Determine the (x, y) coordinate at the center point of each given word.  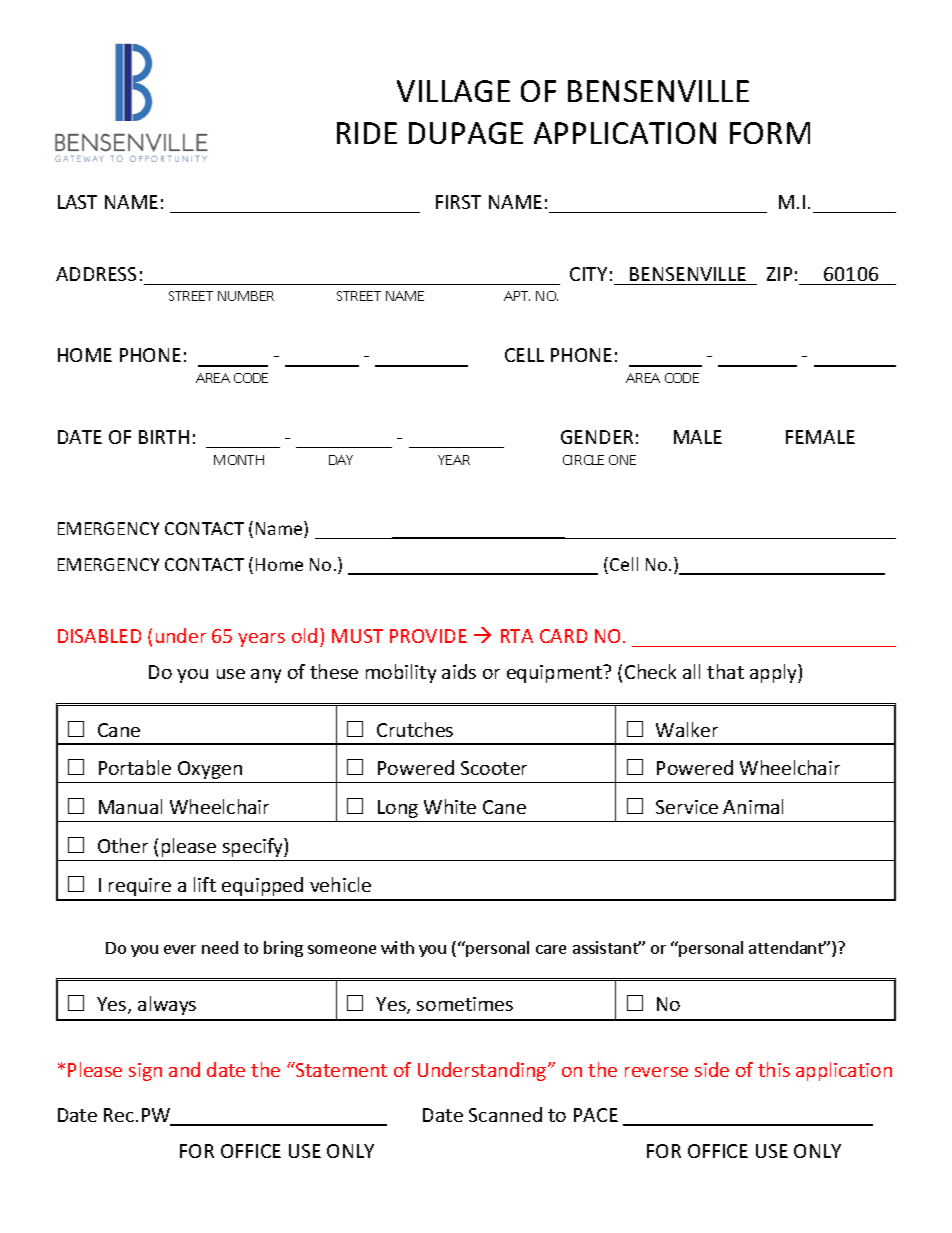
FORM (770, 133)
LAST (77, 202)
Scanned (505, 1114)
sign (145, 1072)
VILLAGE (453, 91)
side (712, 1069)
